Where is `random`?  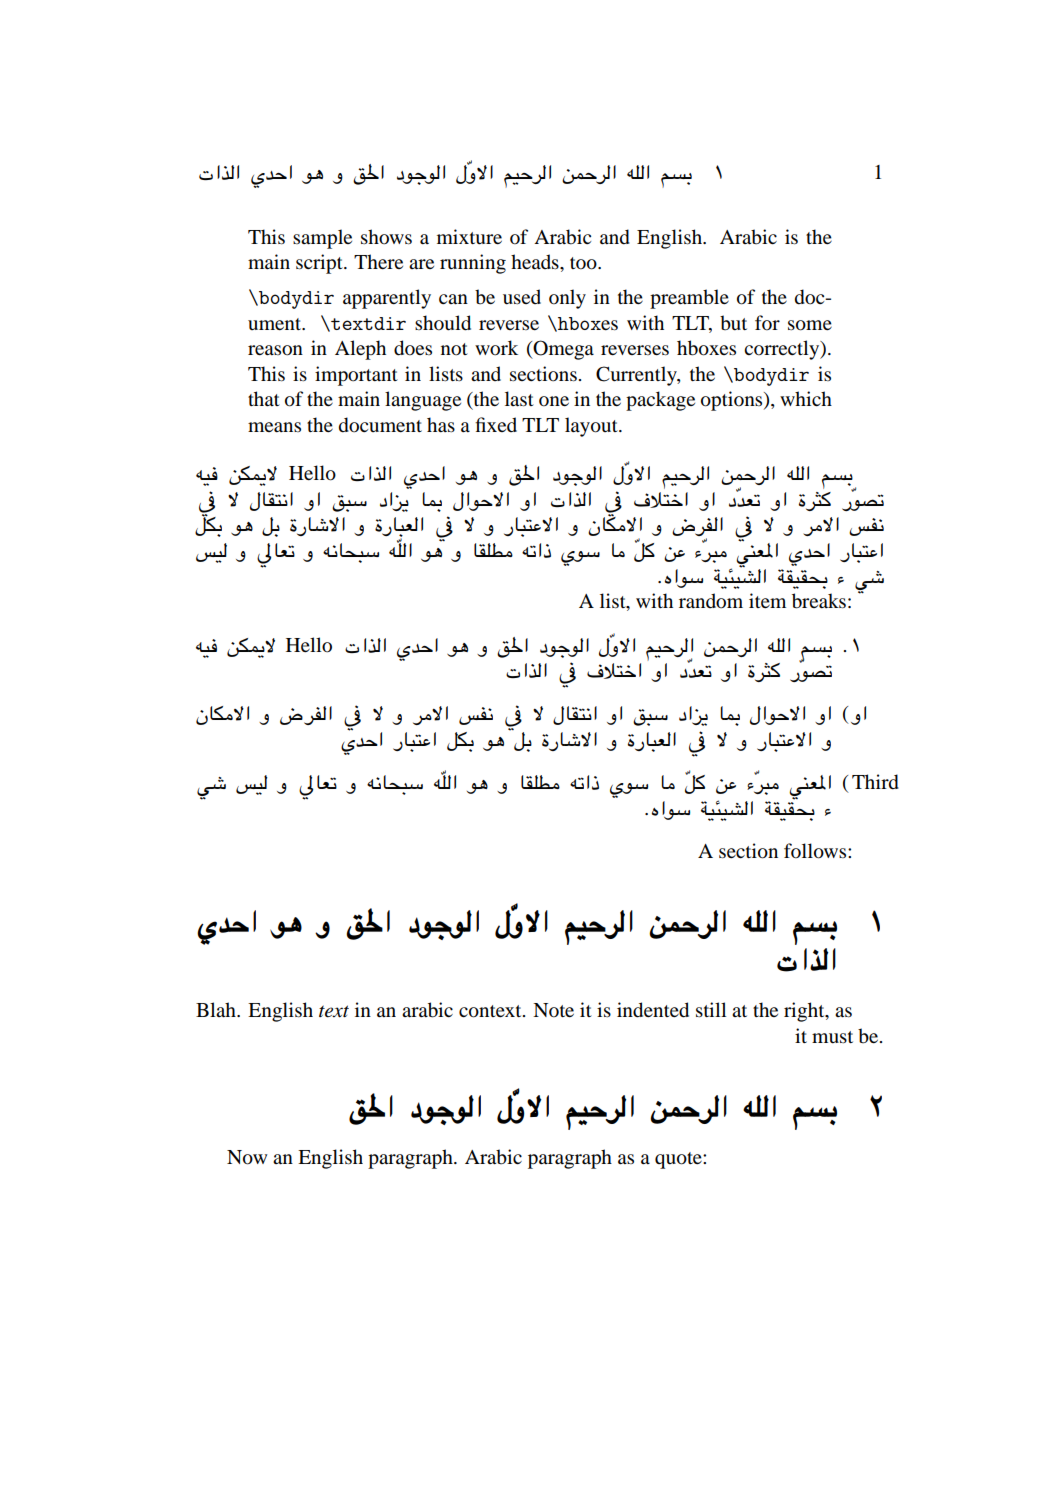
random is located at coordinates (711, 601).
